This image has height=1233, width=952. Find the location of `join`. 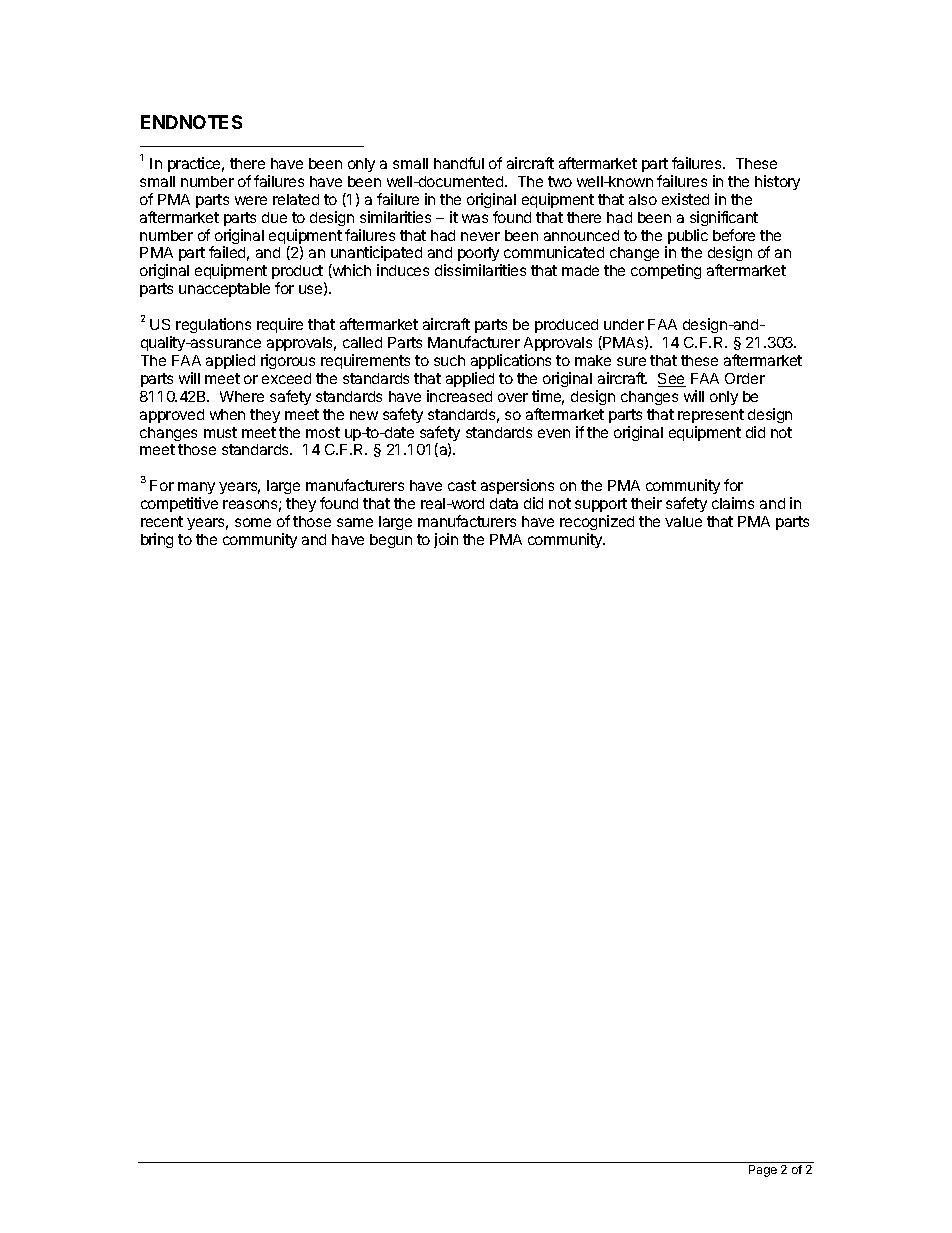

join is located at coordinates (446, 540).
